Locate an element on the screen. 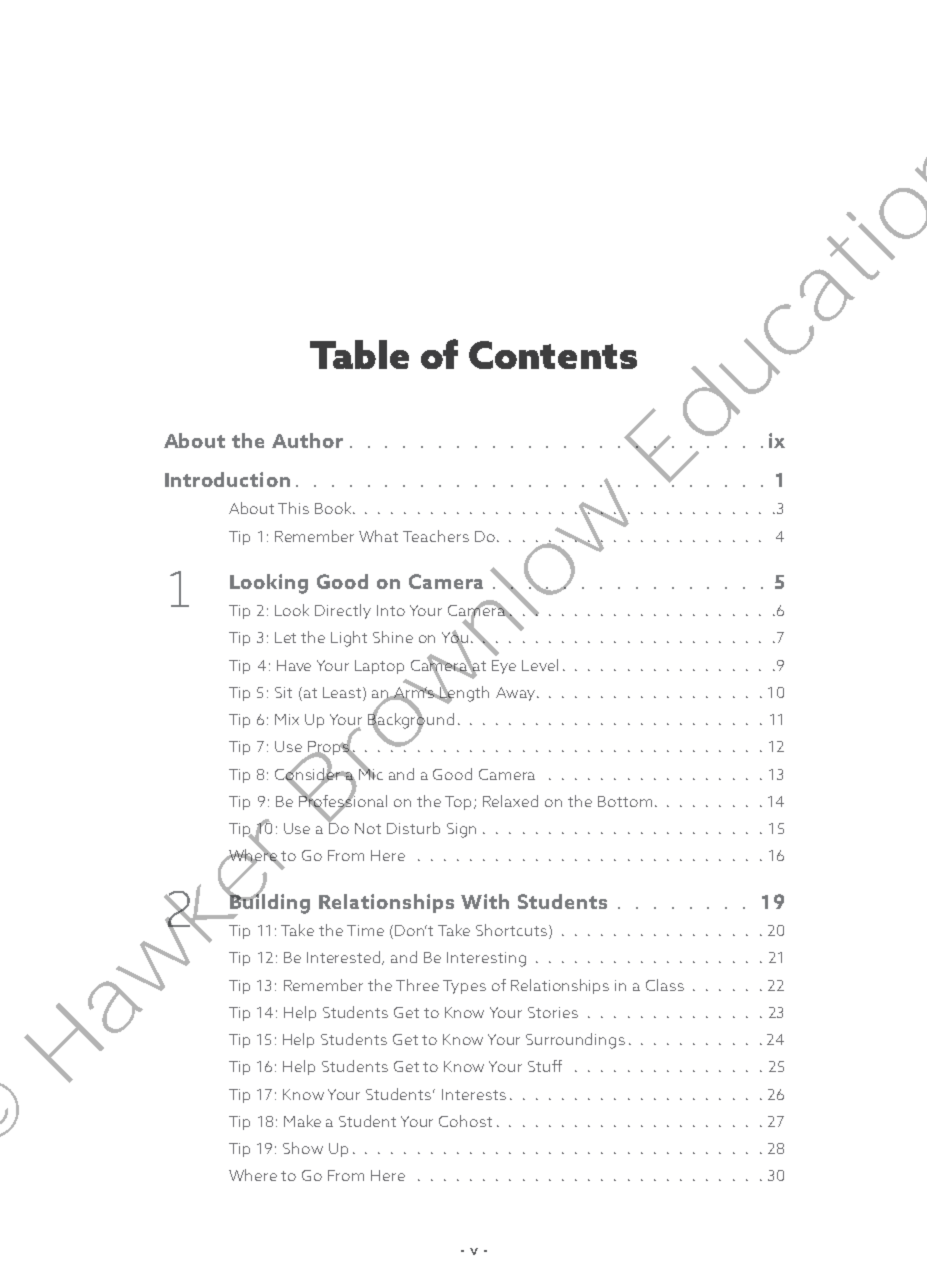 This screenshot has height=1288, width=927. Let is located at coordinates (285, 637).
